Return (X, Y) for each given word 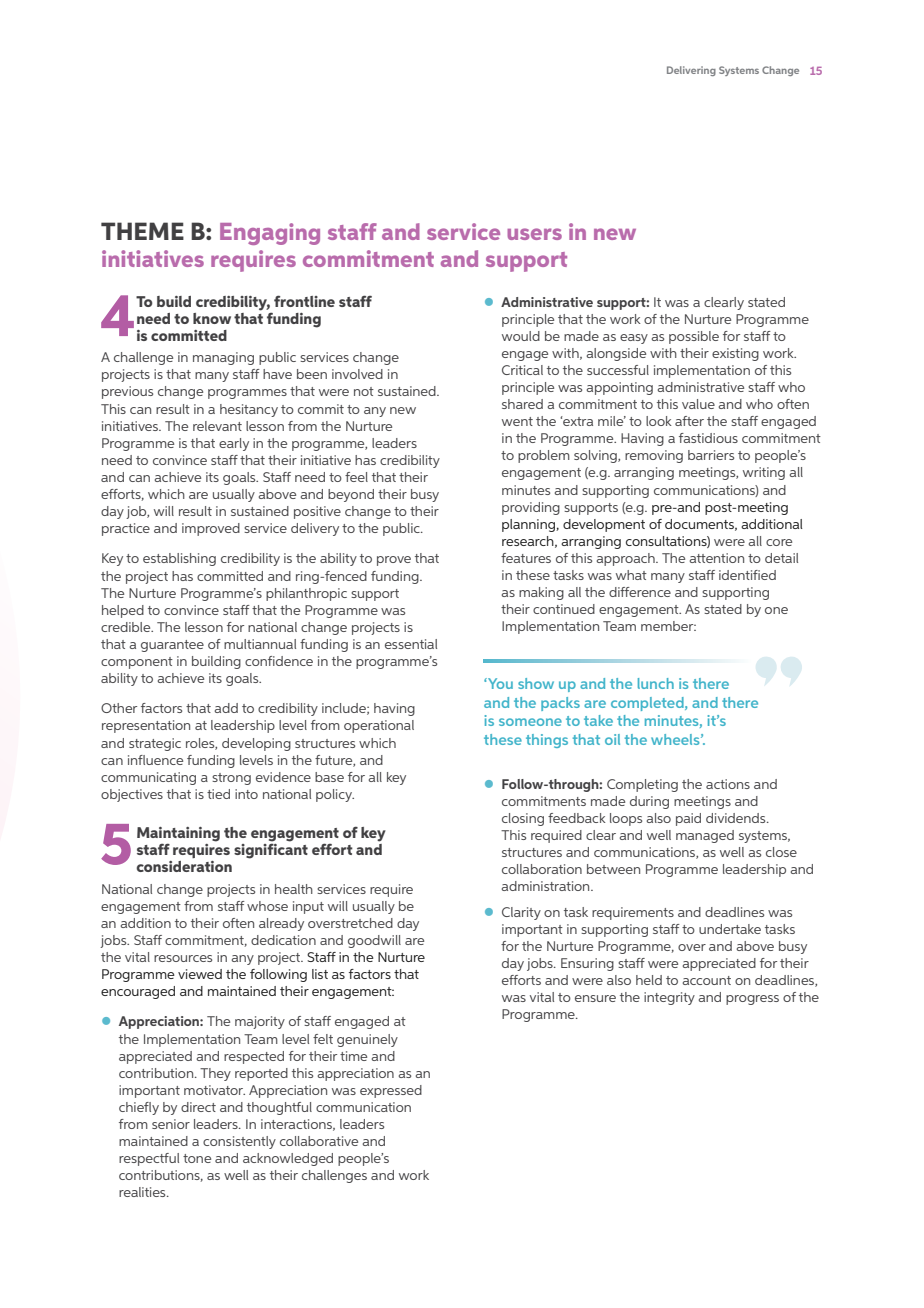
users (534, 234)
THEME (142, 231)
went (517, 421)
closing (523, 819)
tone (197, 1158)
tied (218, 794)
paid (688, 819)
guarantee (172, 646)
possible (694, 337)
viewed (200, 974)
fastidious (708, 438)
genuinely (367, 1040)
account (707, 980)
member (668, 626)
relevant (217, 426)
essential (411, 644)
